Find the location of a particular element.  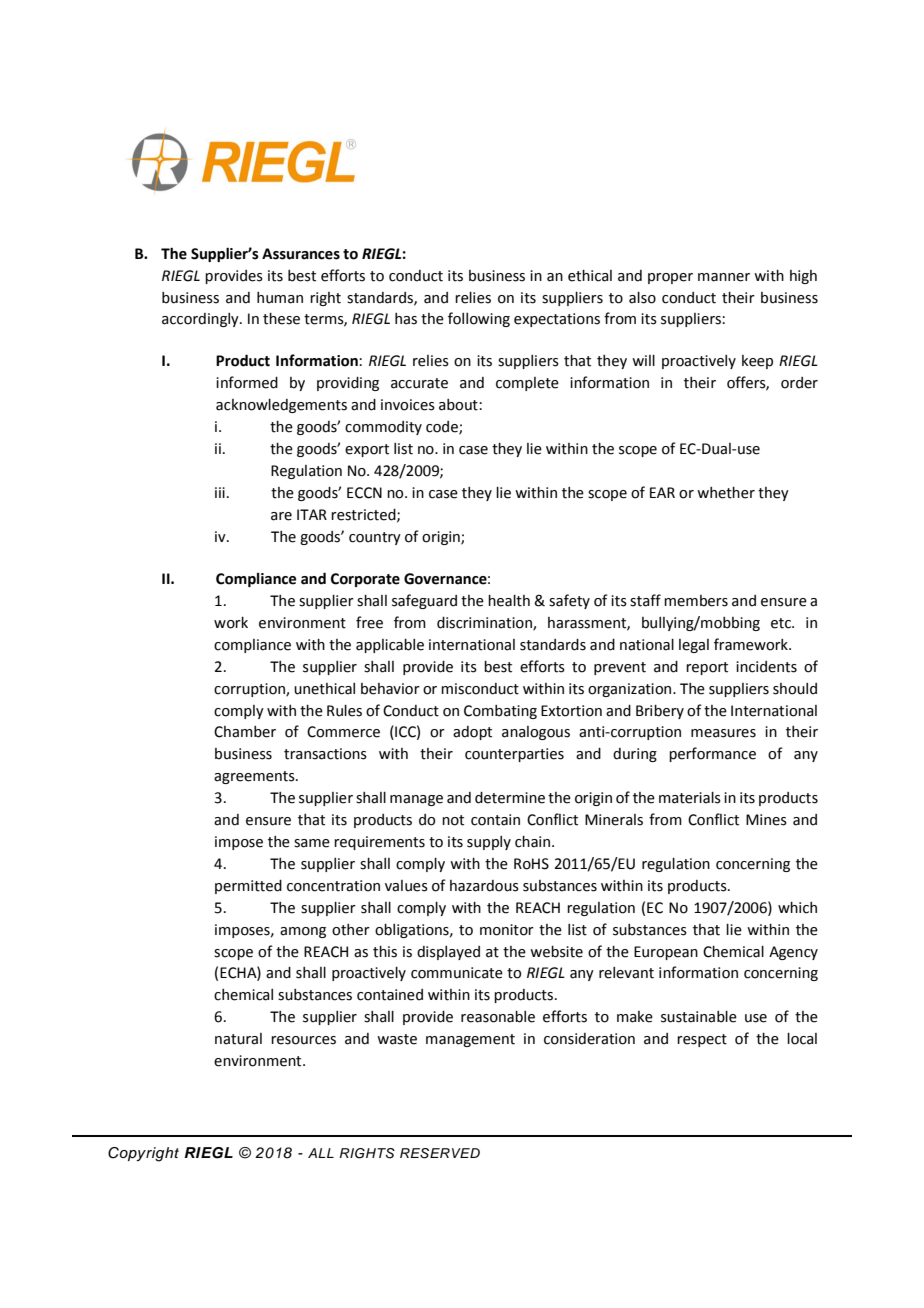

resources is located at coordinates (303, 1040).
